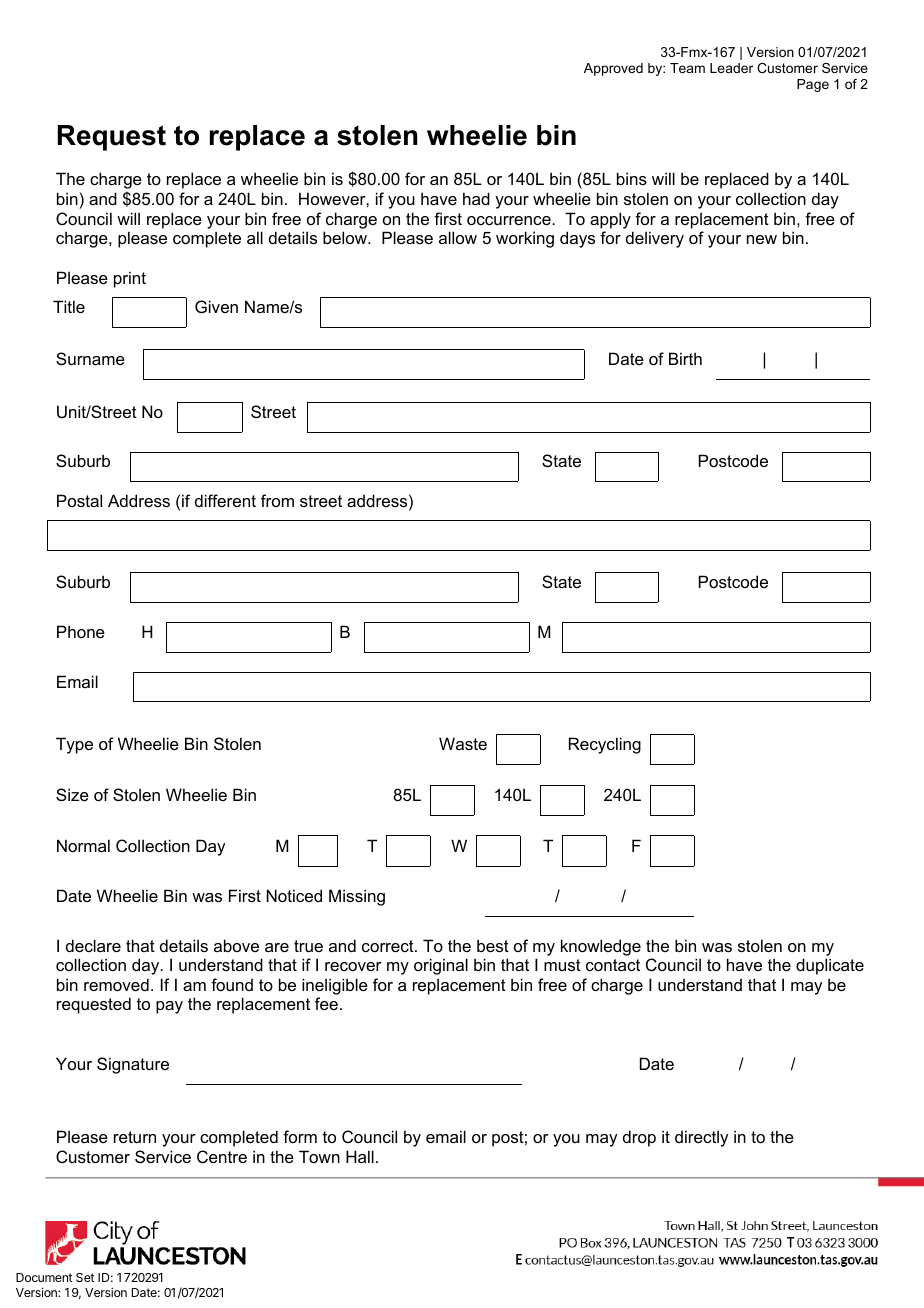 This screenshot has width=924, height=1308. What do you see at coordinates (731, 68) in the screenshot?
I see `Leader` at bounding box center [731, 68].
